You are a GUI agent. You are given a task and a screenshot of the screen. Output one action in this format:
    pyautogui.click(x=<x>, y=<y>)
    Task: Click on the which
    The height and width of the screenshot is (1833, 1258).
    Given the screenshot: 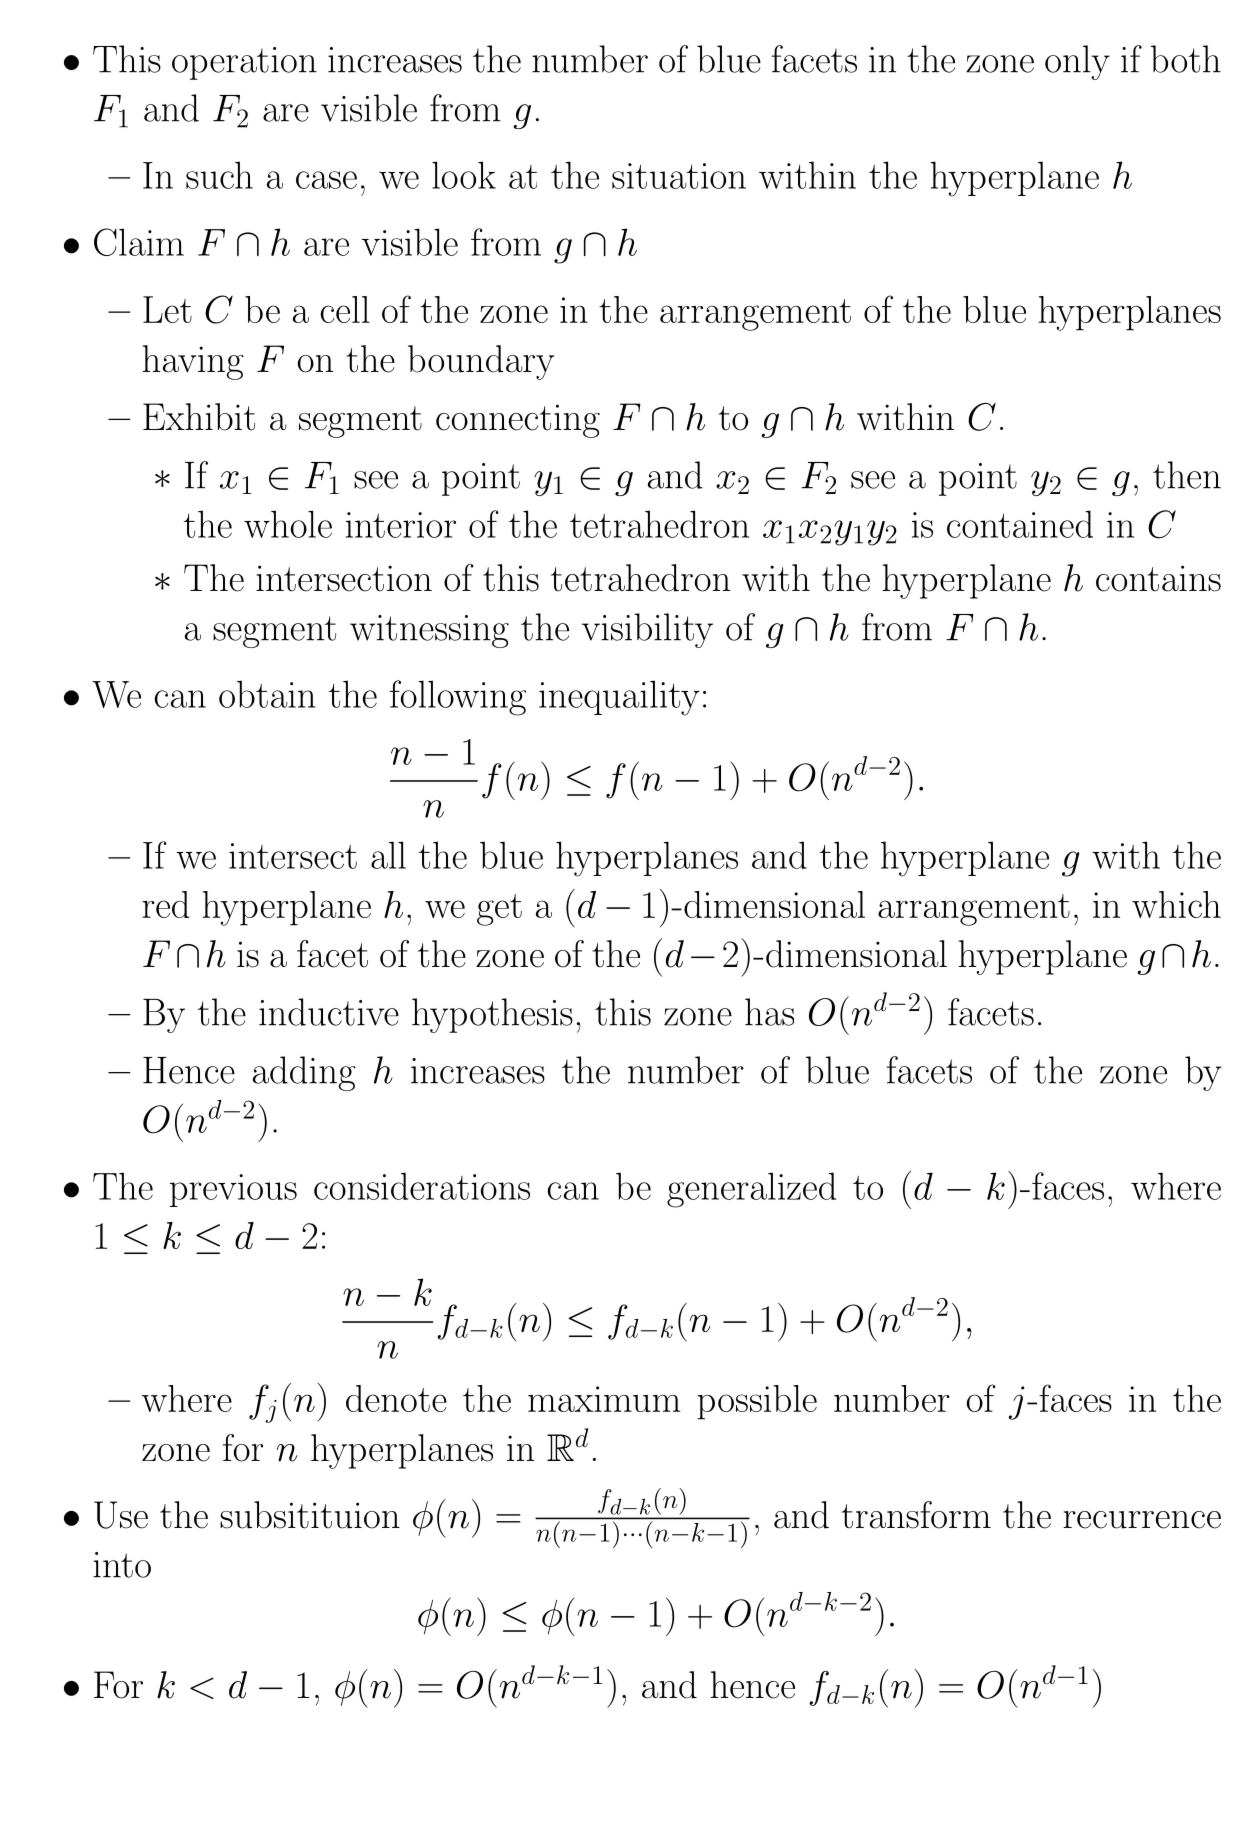 What is the action you would take?
    pyautogui.click(x=1176, y=904)
